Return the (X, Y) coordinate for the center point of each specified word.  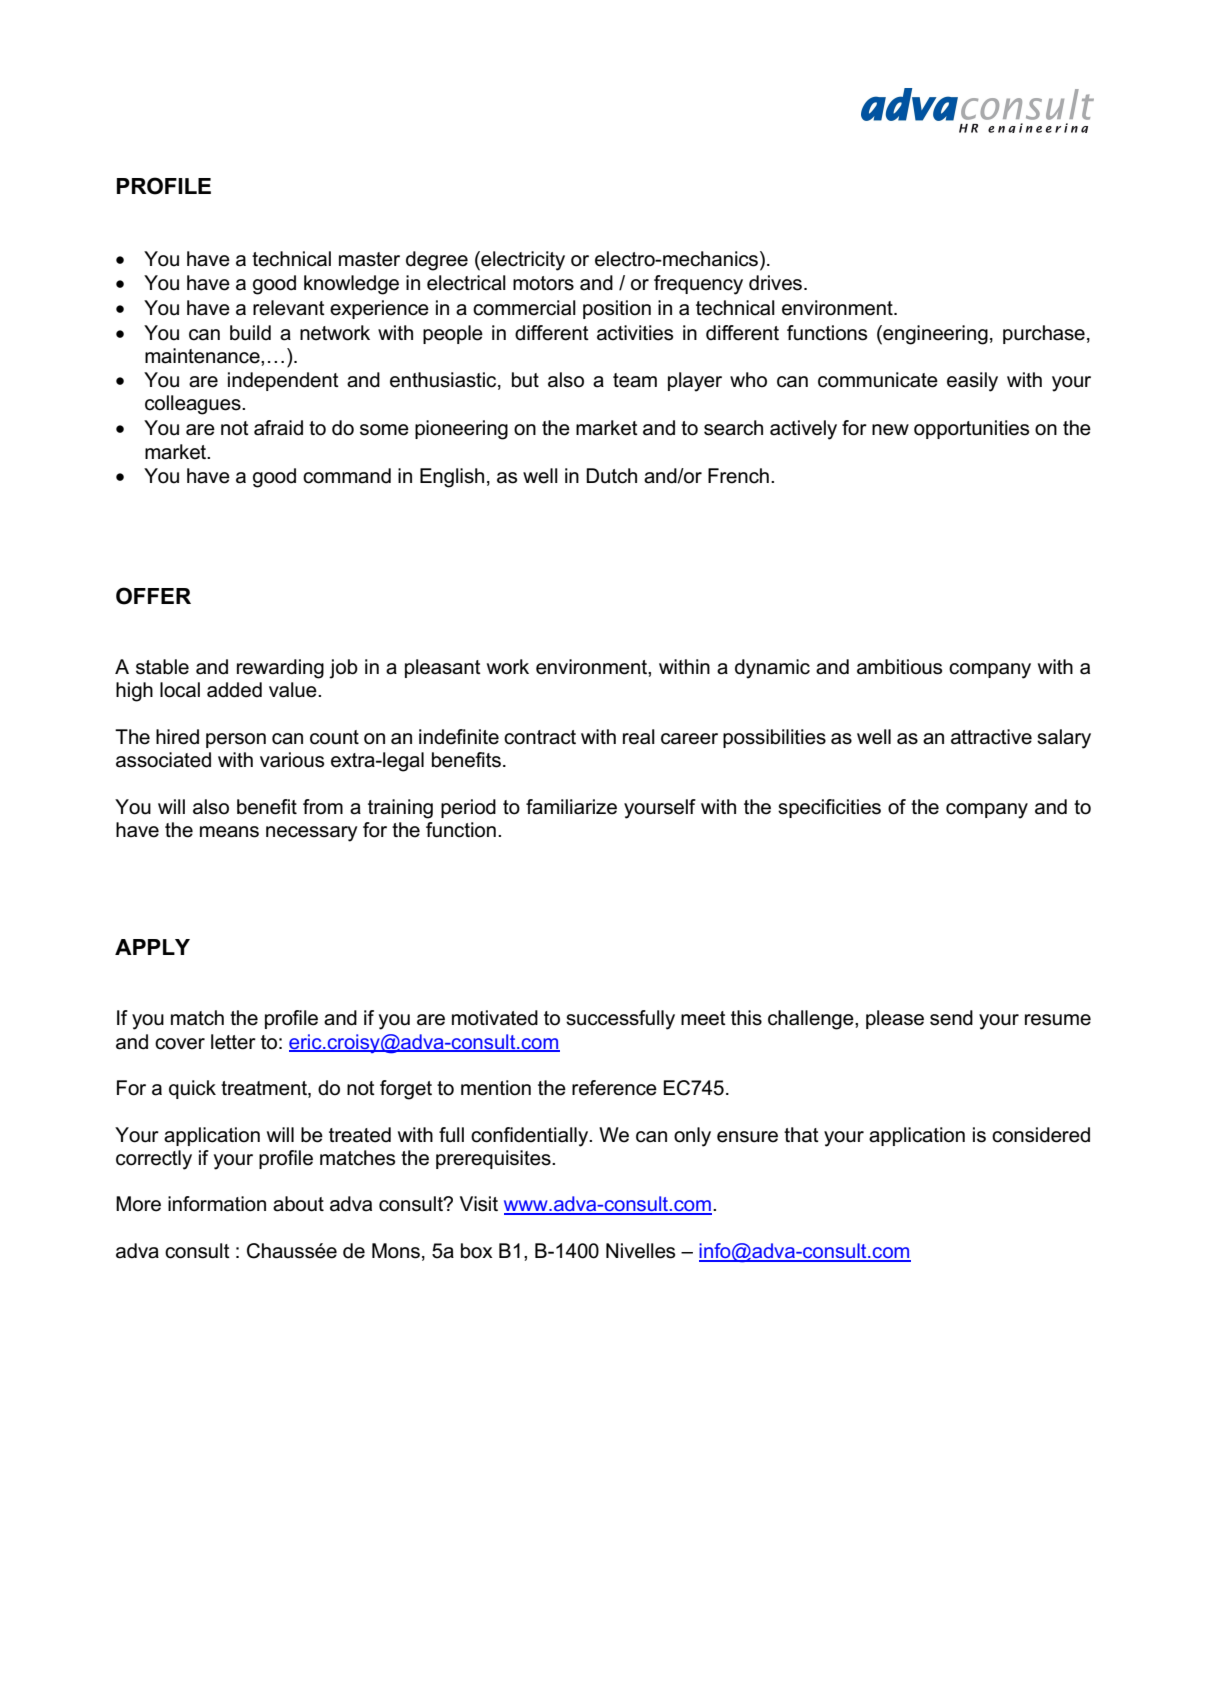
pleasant (443, 668)
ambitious (899, 667)
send (951, 1018)
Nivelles (640, 1251)
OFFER (153, 596)
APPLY (152, 947)
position (617, 309)
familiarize (571, 807)
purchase (1044, 334)
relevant (289, 308)
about (298, 1204)
